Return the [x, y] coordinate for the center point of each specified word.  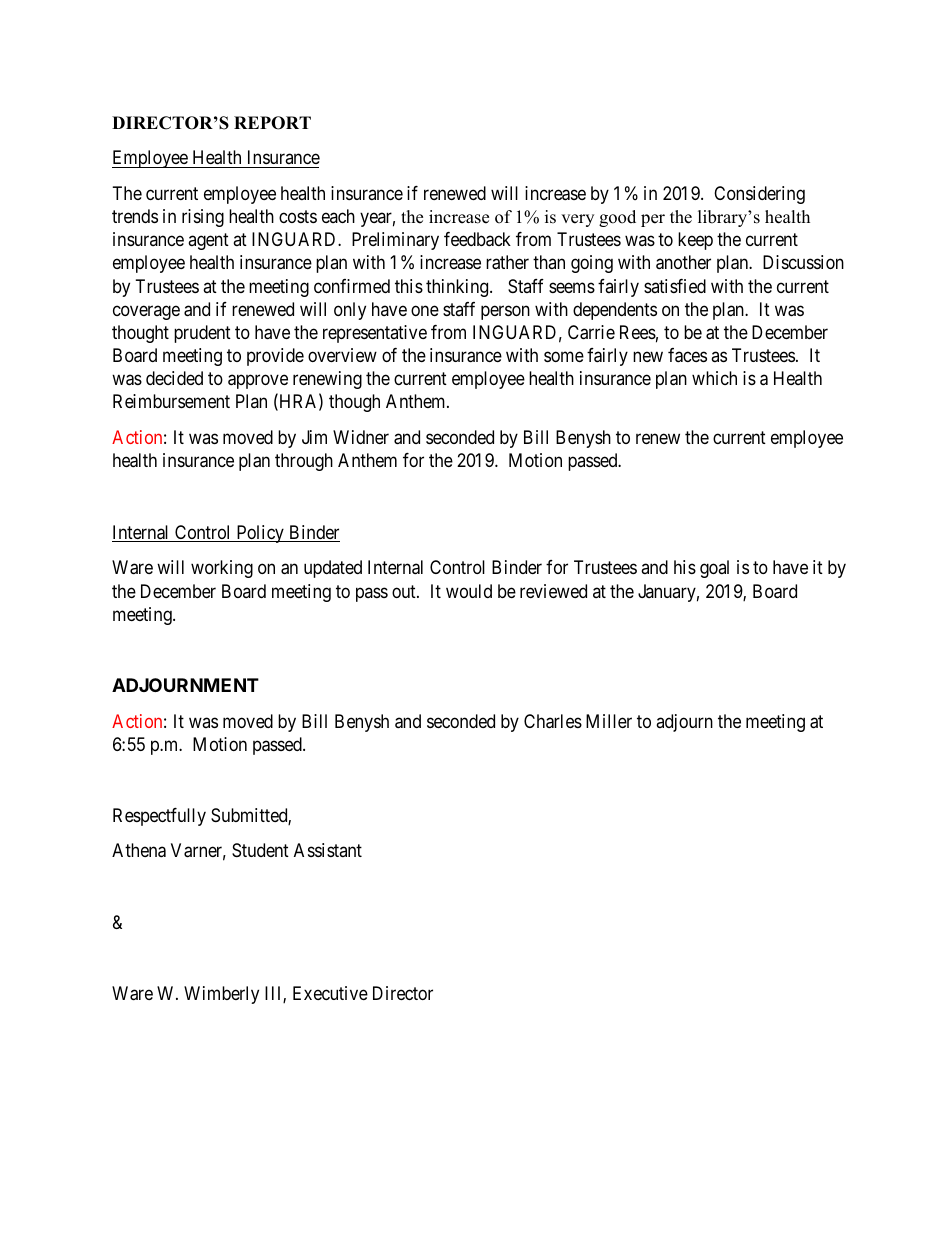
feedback [477, 239]
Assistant [328, 850]
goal [714, 569]
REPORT [272, 123]
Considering [759, 195]
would [469, 591]
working [222, 569]
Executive [330, 993]
